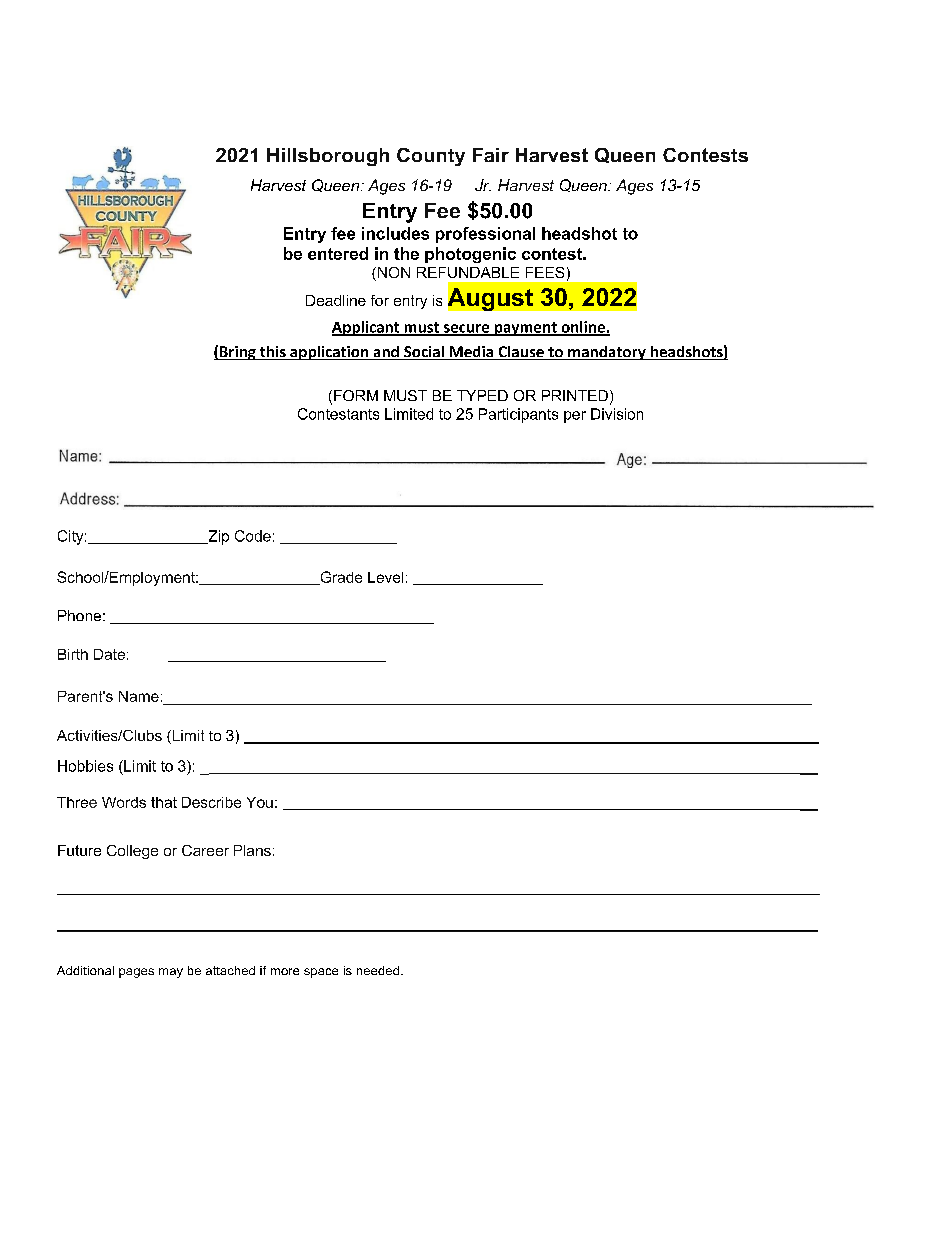 The height and width of the screenshot is (1233, 952). Describe the element at coordinates (385, 577) in the screenshot. I see `Level` at that location.
